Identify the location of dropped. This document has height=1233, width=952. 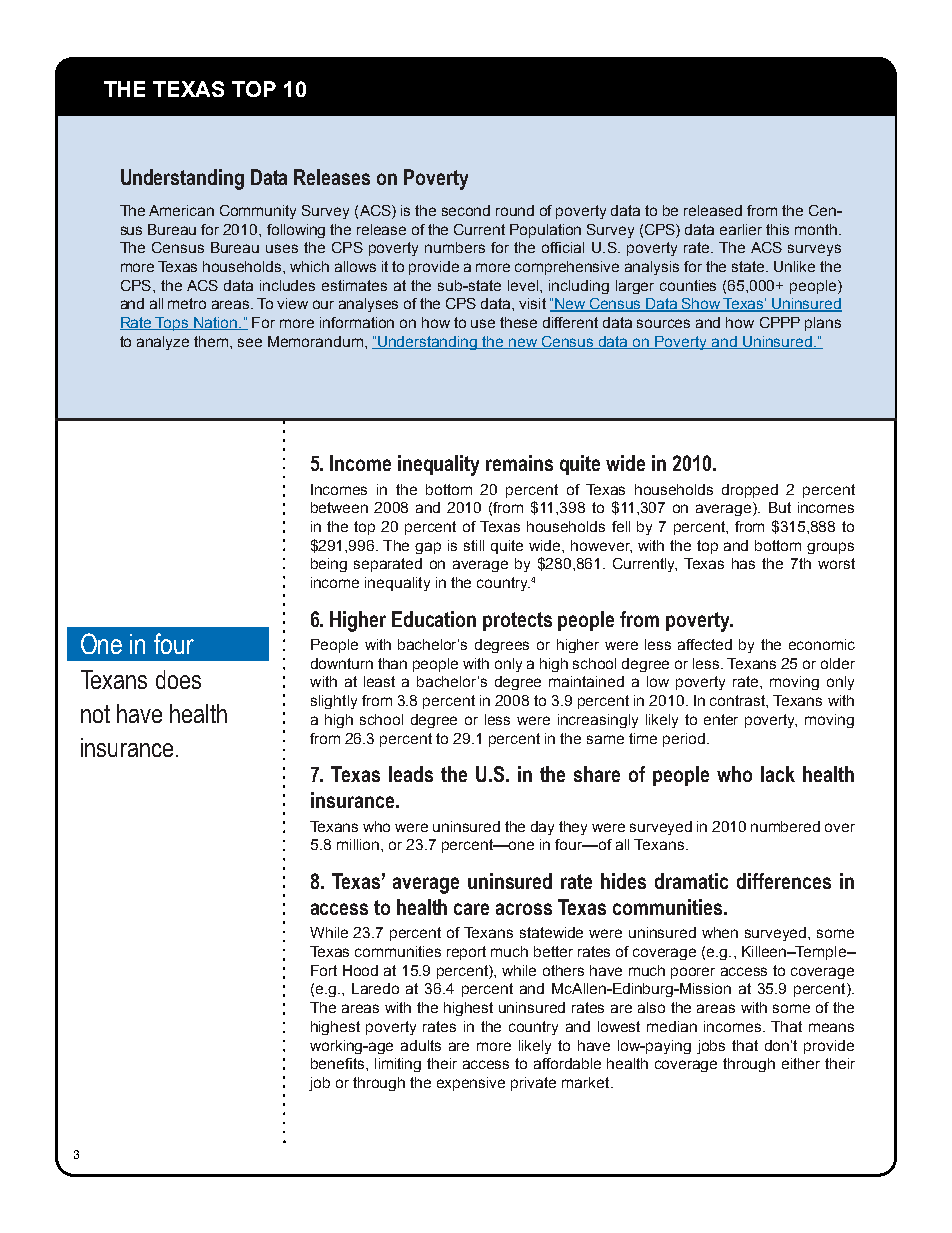
(750, 491).
